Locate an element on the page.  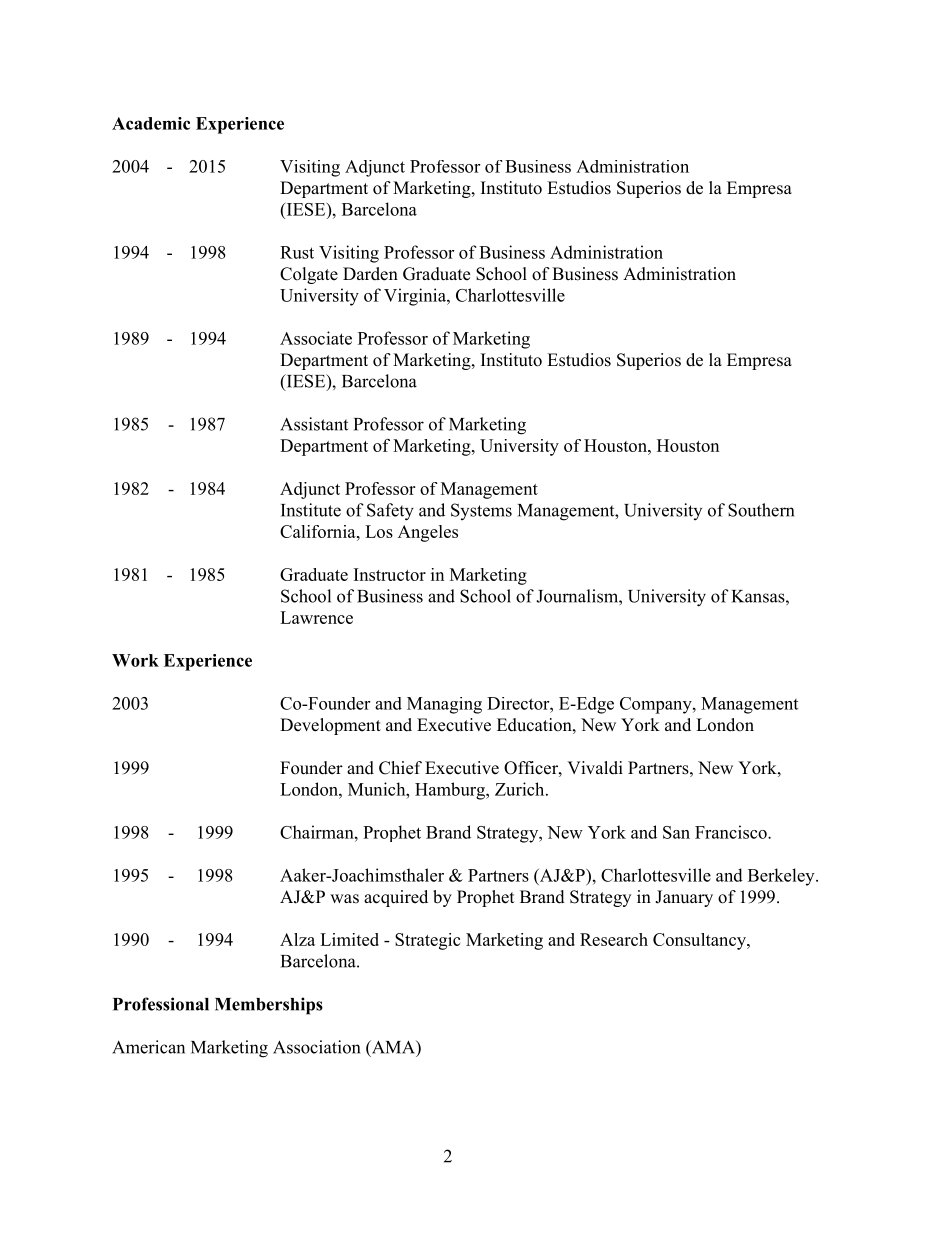
Rust is located at coordinates (297, 252).
